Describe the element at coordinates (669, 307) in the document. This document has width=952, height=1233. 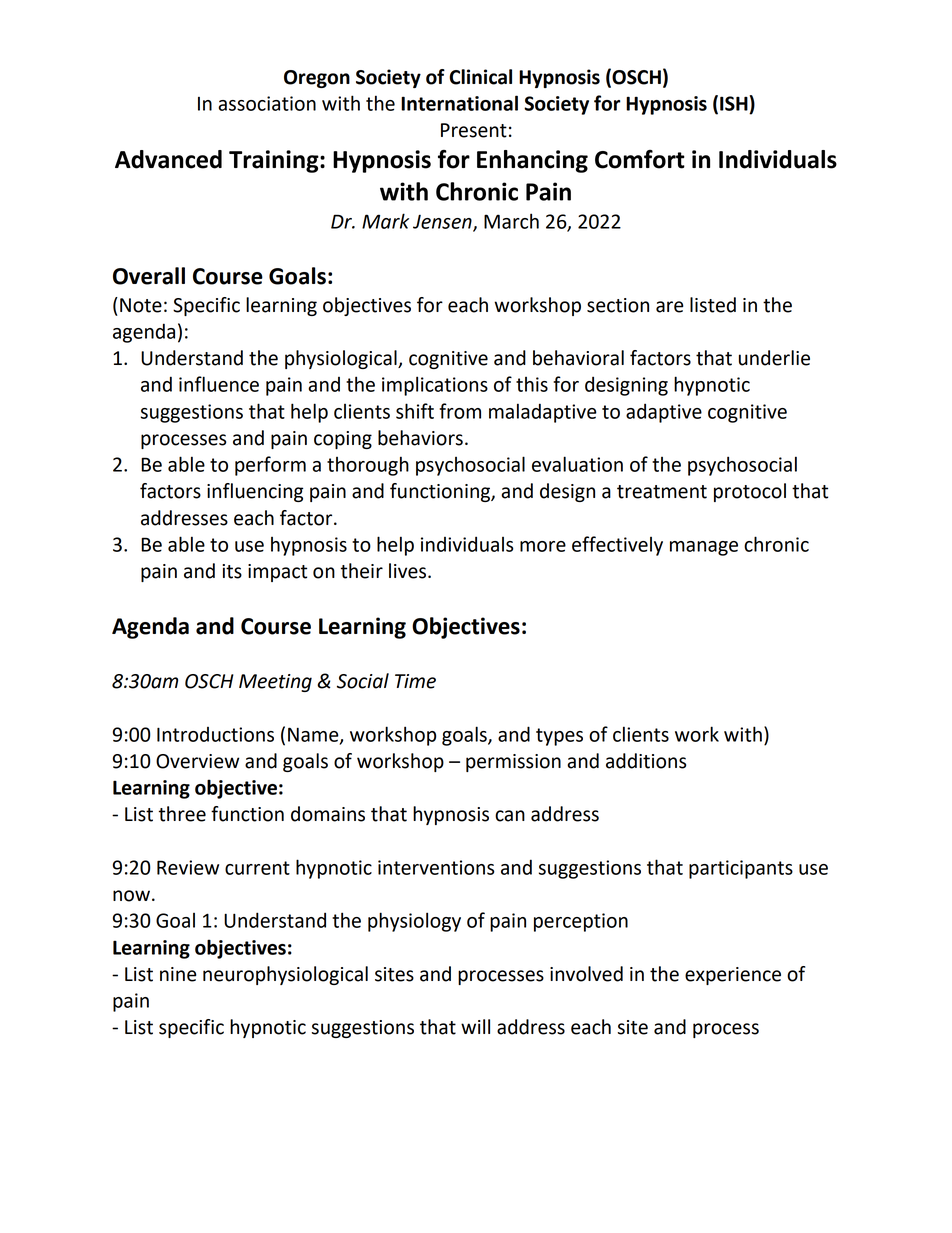
I see `are` at that location.
